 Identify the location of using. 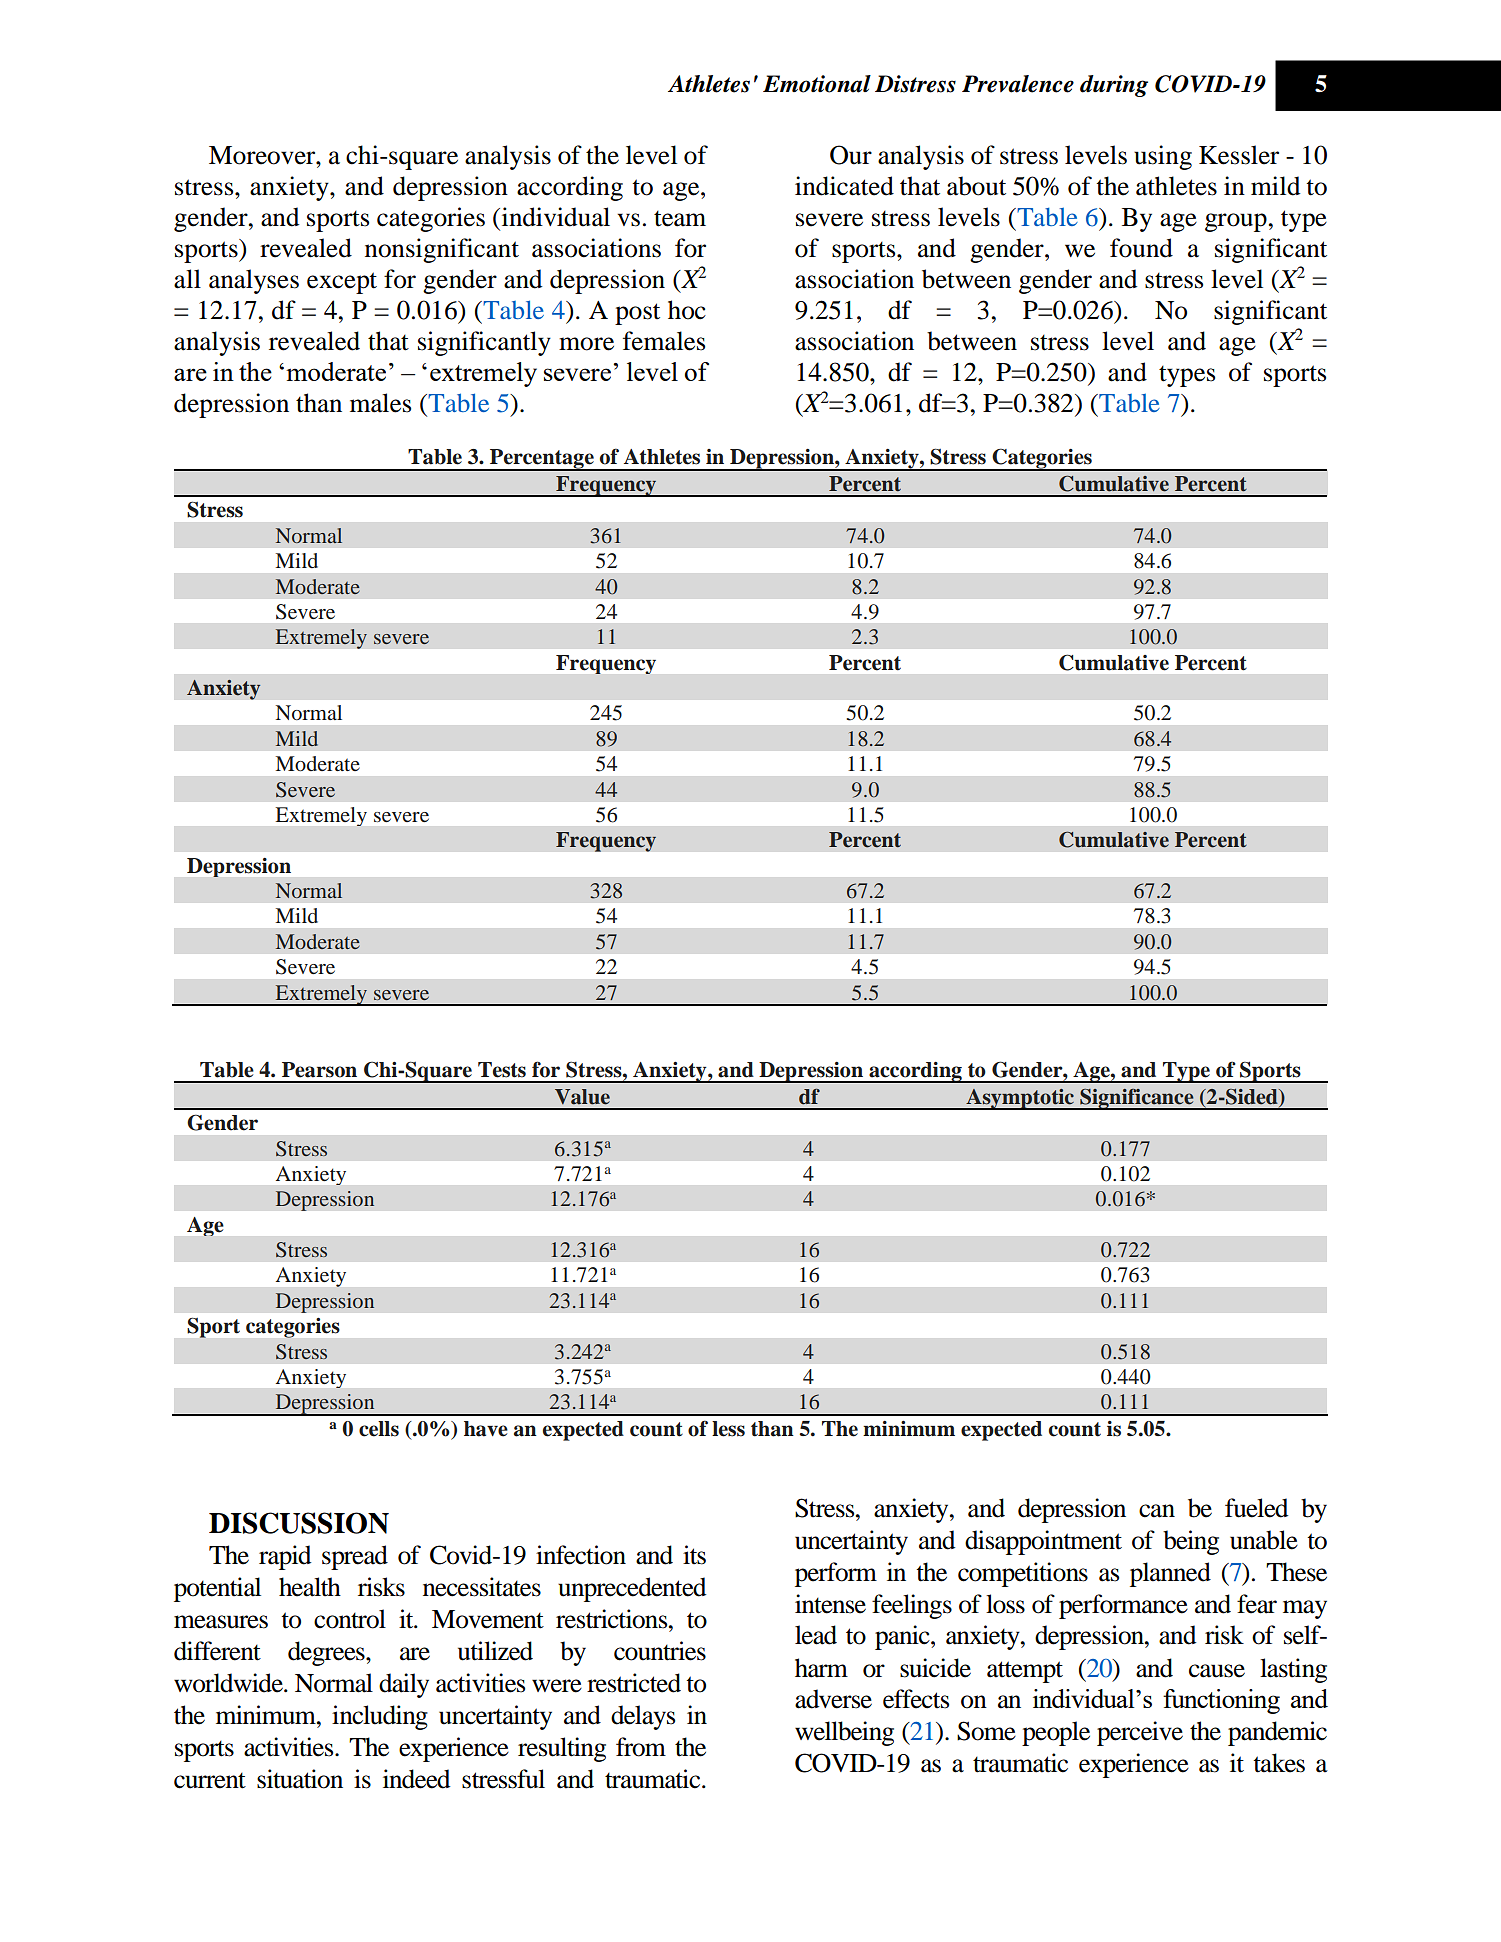
(1163, 157).
